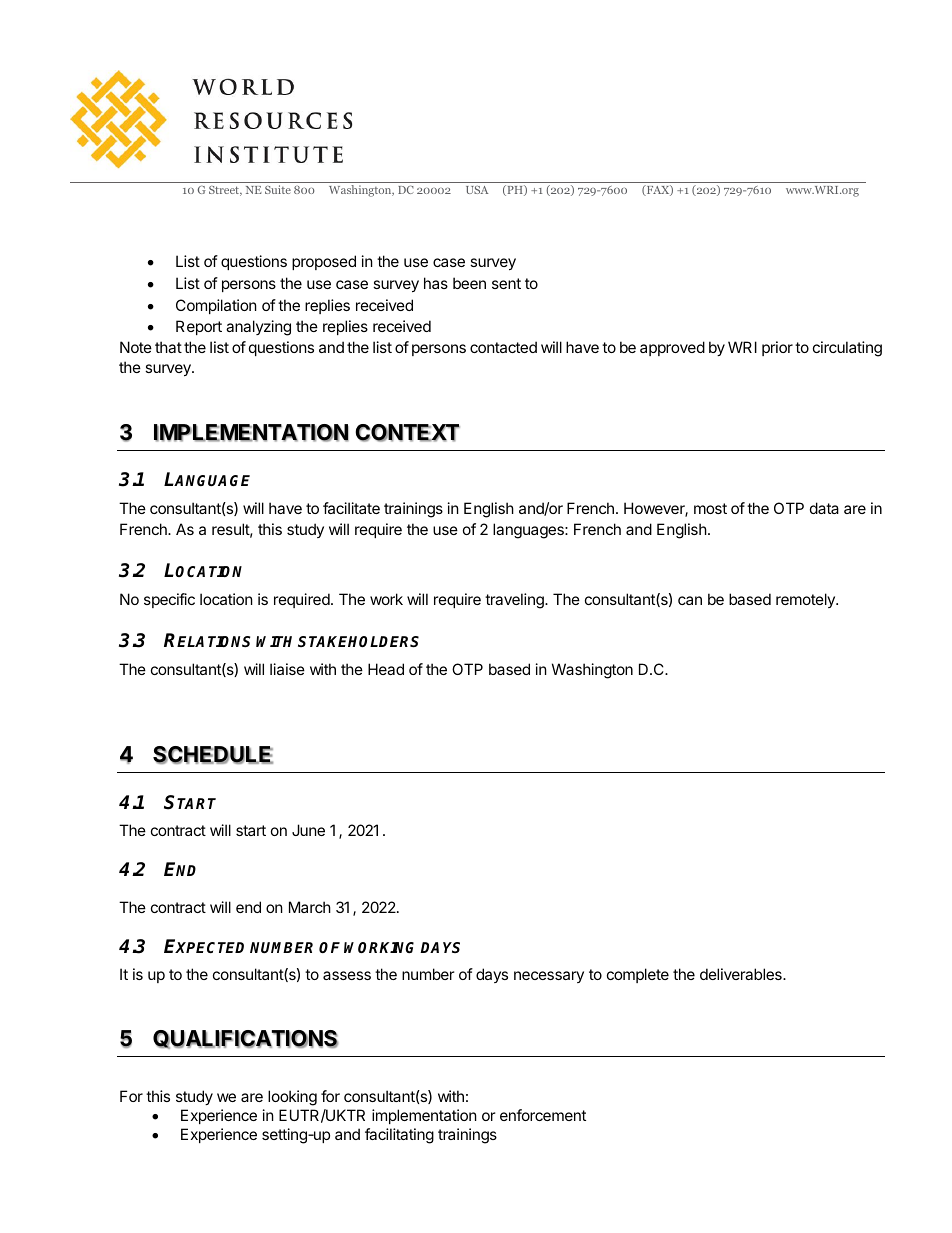 The width and height of the image is (952, 1233). I want to click on deliverables, so click(742, 974).
